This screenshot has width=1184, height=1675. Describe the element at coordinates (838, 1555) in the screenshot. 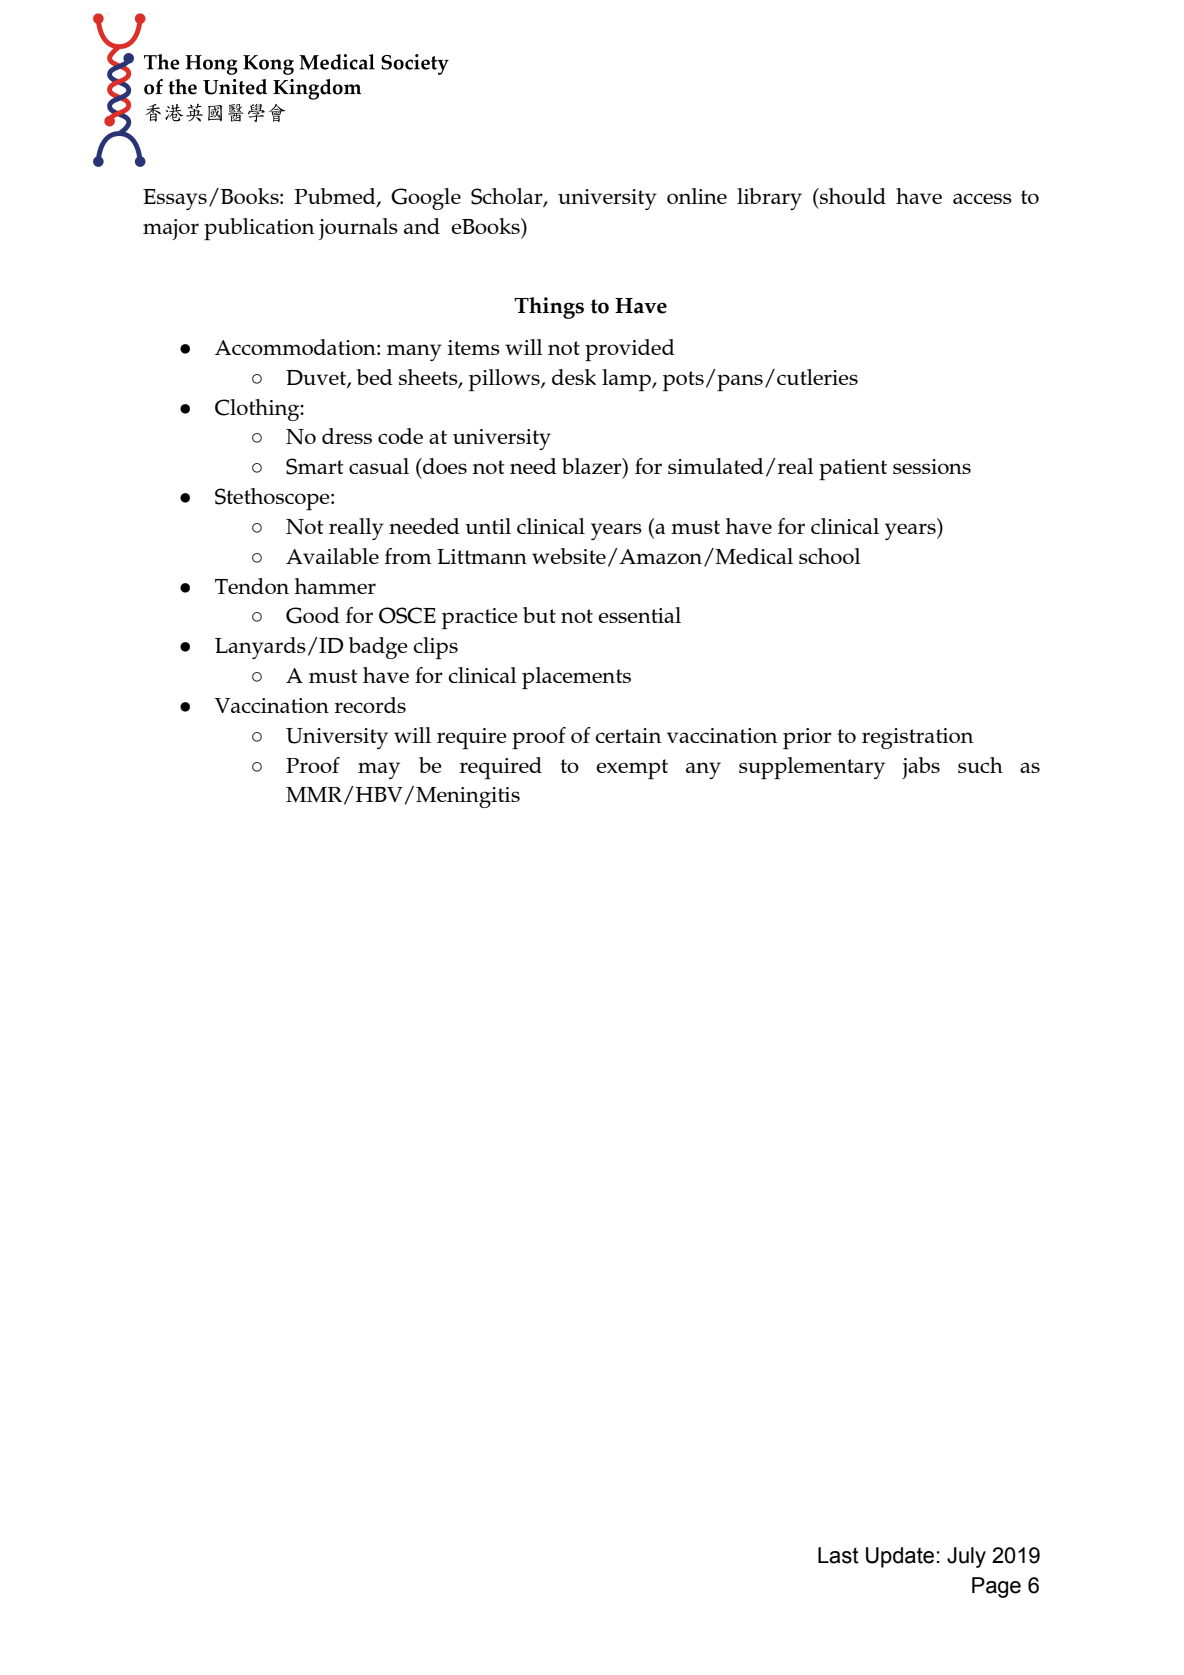

I see `Last` at that location.
